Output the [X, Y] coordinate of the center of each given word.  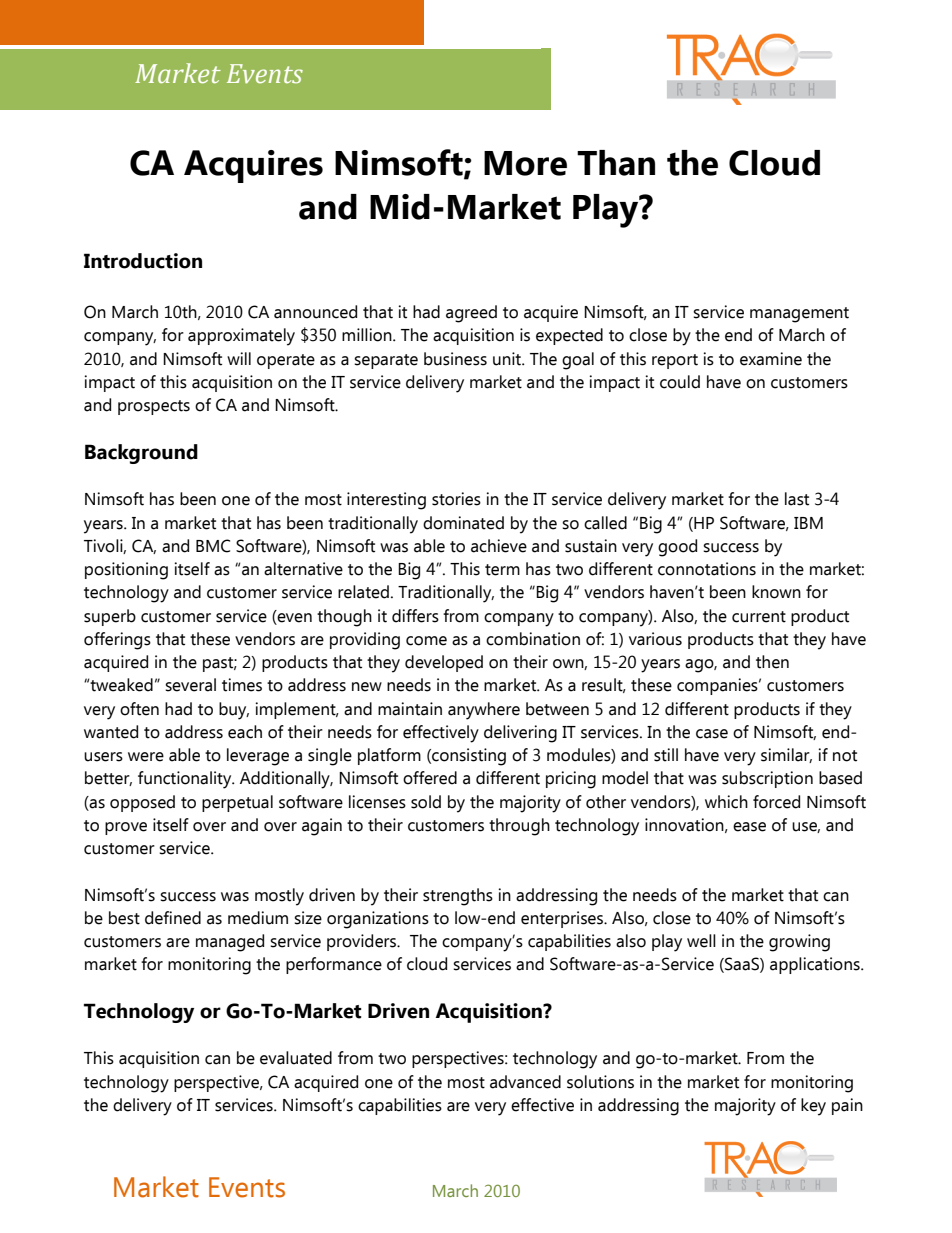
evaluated [296, 1058]
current [759, 617]
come [426, 641]
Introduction [143, 261]
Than [616, 163]
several [190, 685]
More [525, 163]
